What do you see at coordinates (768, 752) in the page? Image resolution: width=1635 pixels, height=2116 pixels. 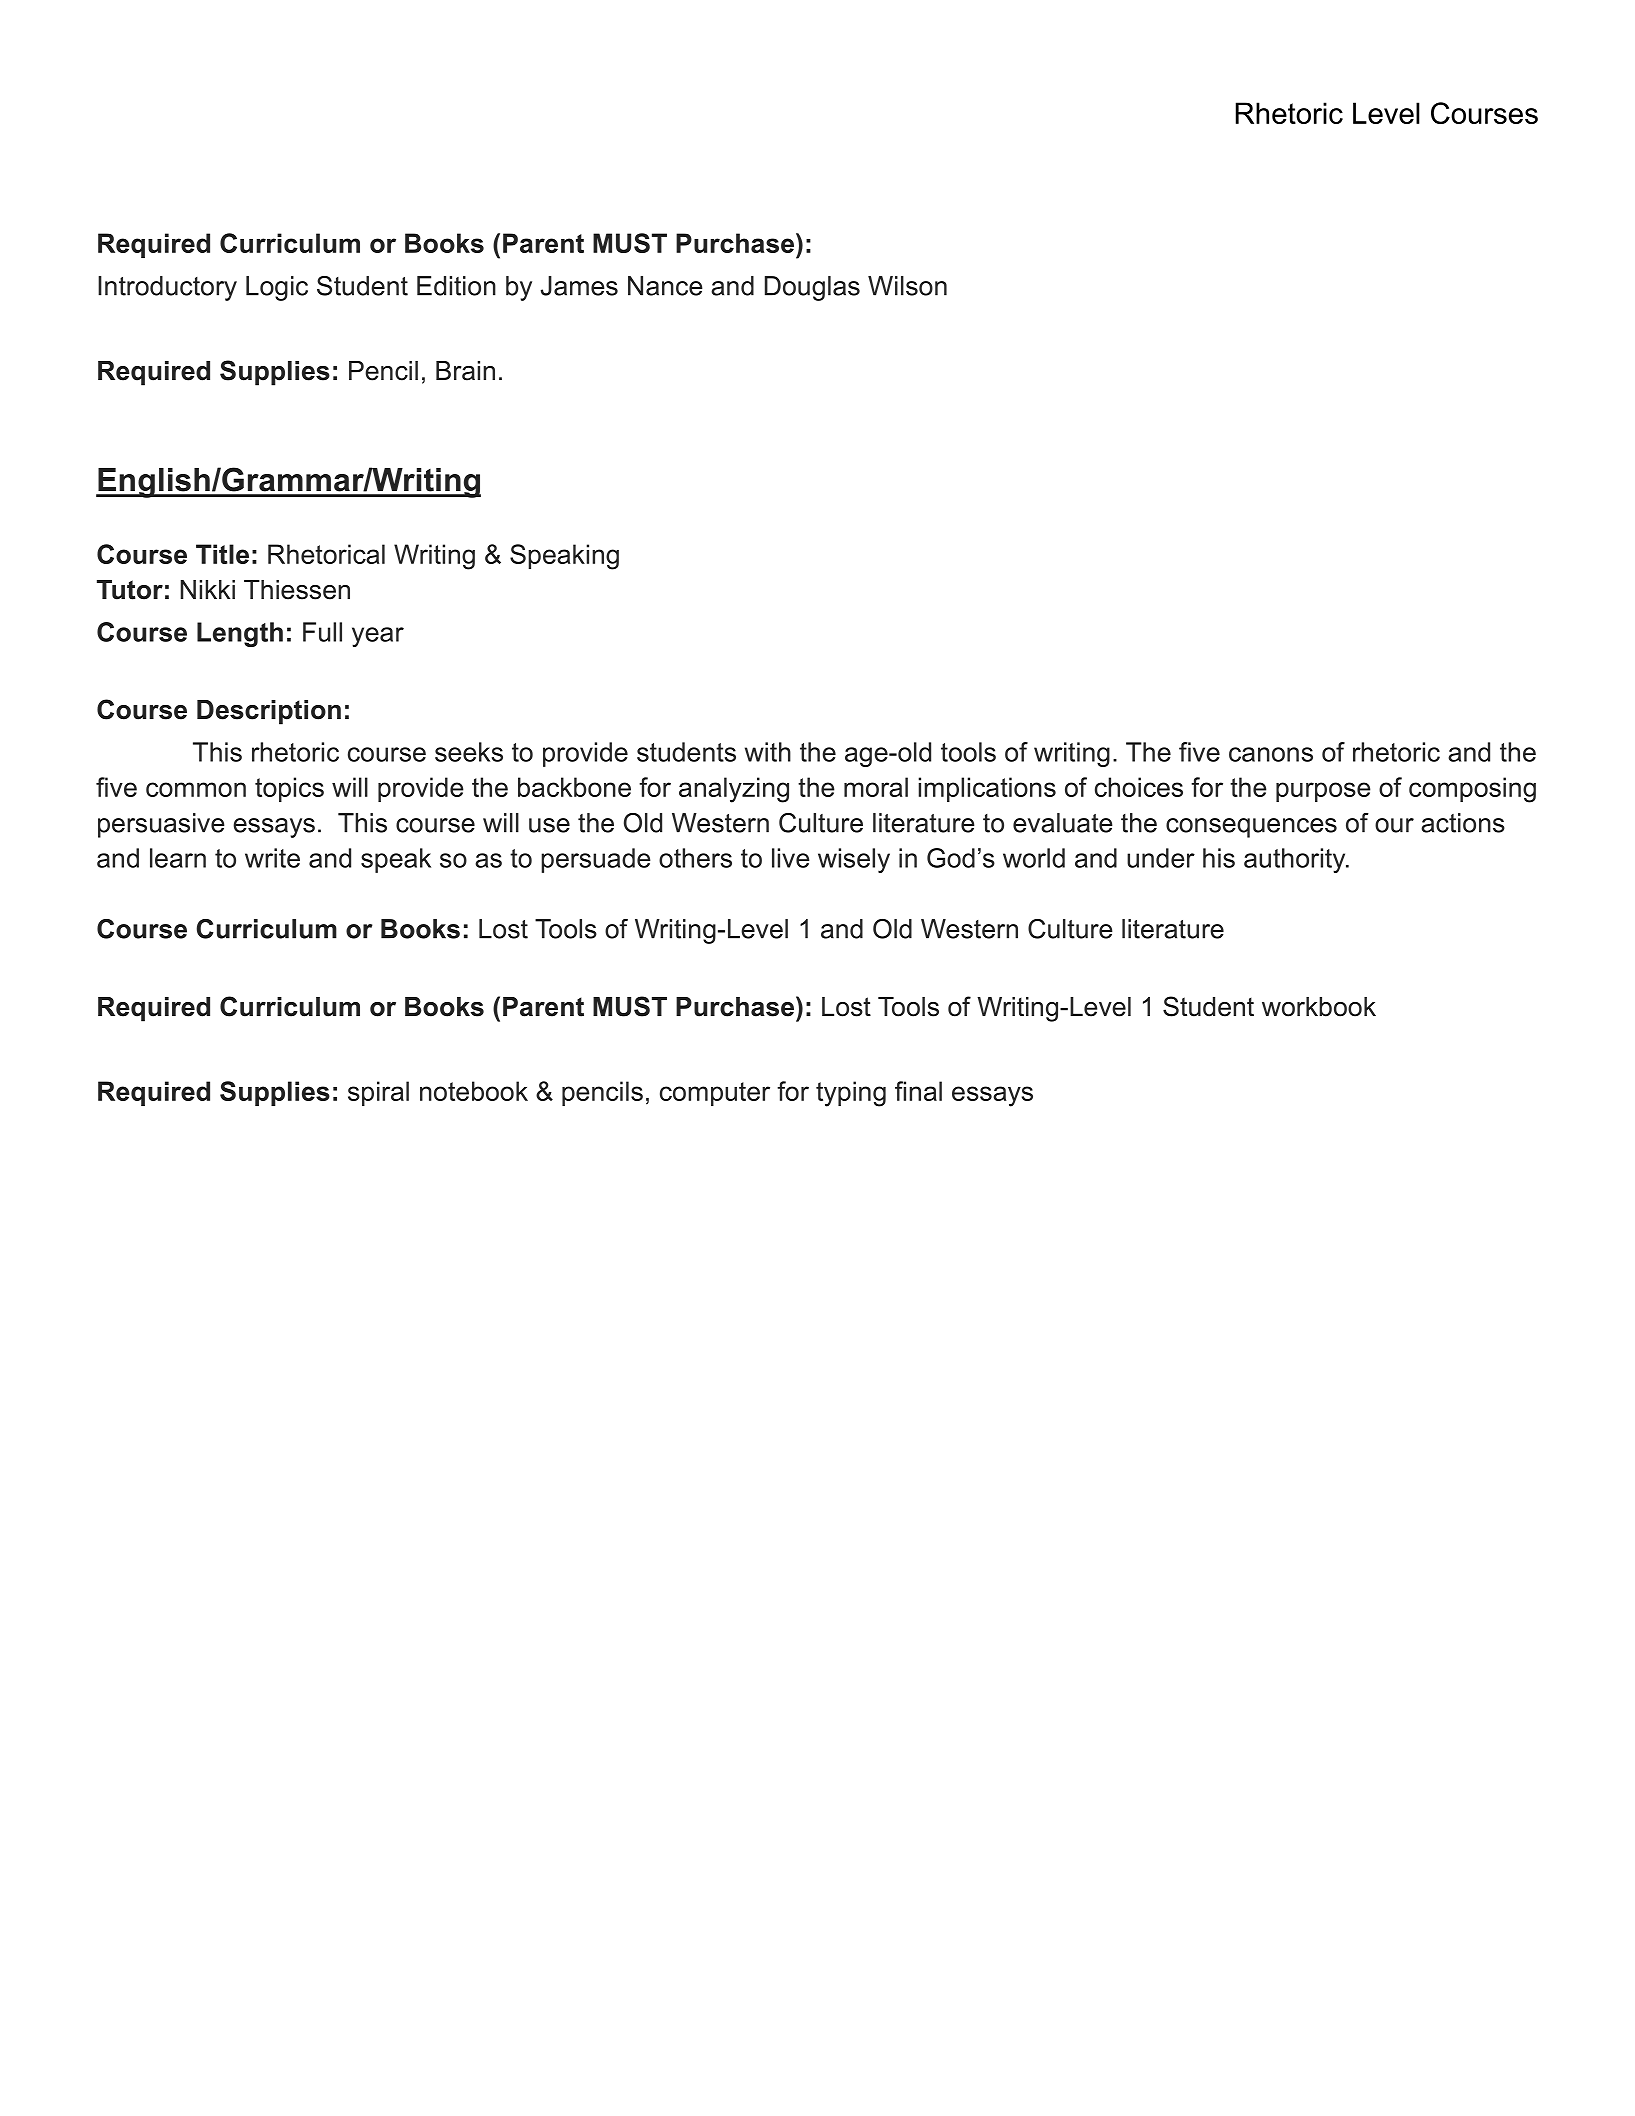 I see `with` at bounding box center [768, 752].
